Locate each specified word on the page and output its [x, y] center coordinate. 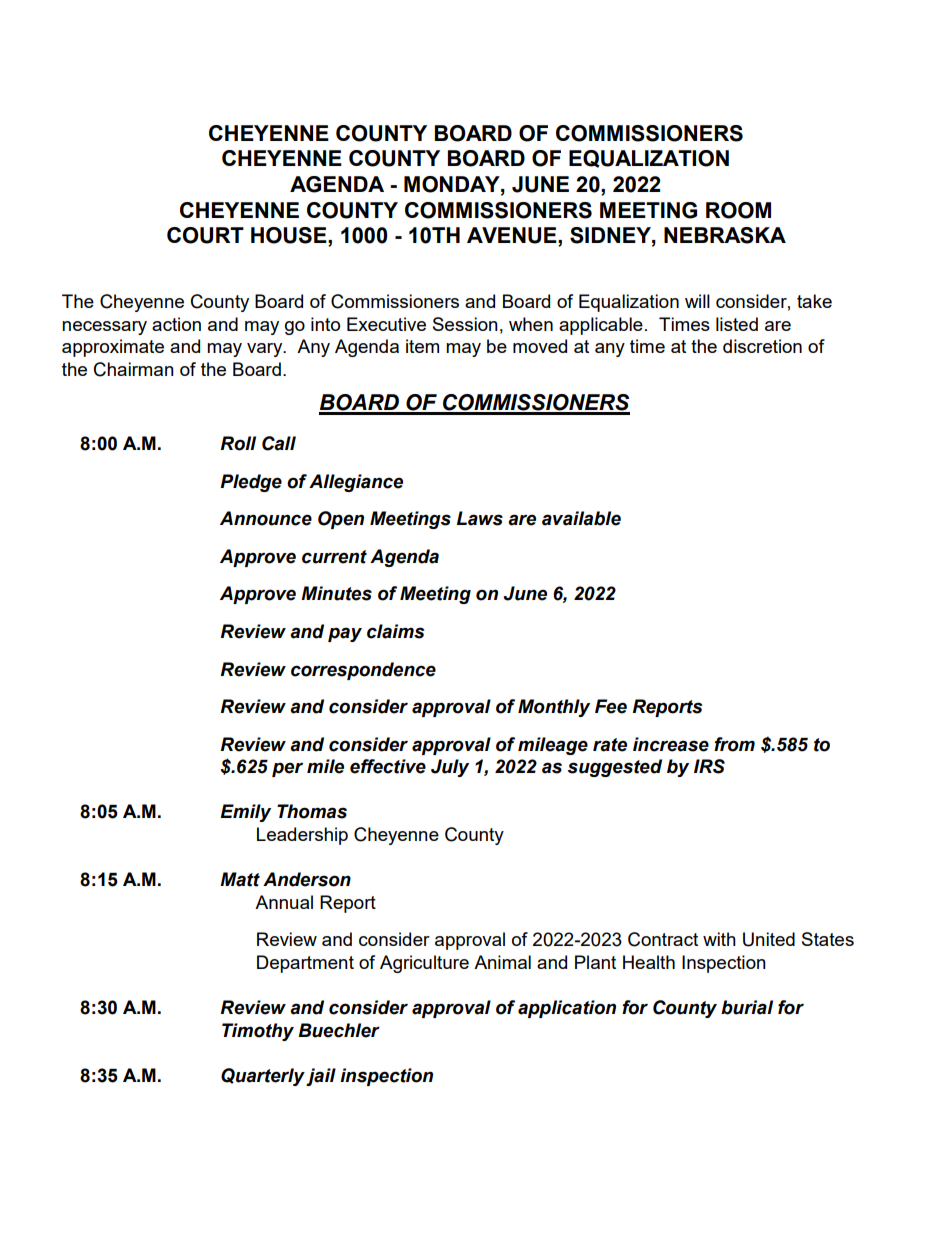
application [567, 1009]
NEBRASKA [725, 235]
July [450, 768]
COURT [205, 235]
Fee [611, 706]
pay [345, 634]
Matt [240, 879]
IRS [709, 766]
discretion [762, 346]
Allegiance [356, 483]
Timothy [258, 1032]
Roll [238, 443]
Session [465, 324]
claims [395, 631]
